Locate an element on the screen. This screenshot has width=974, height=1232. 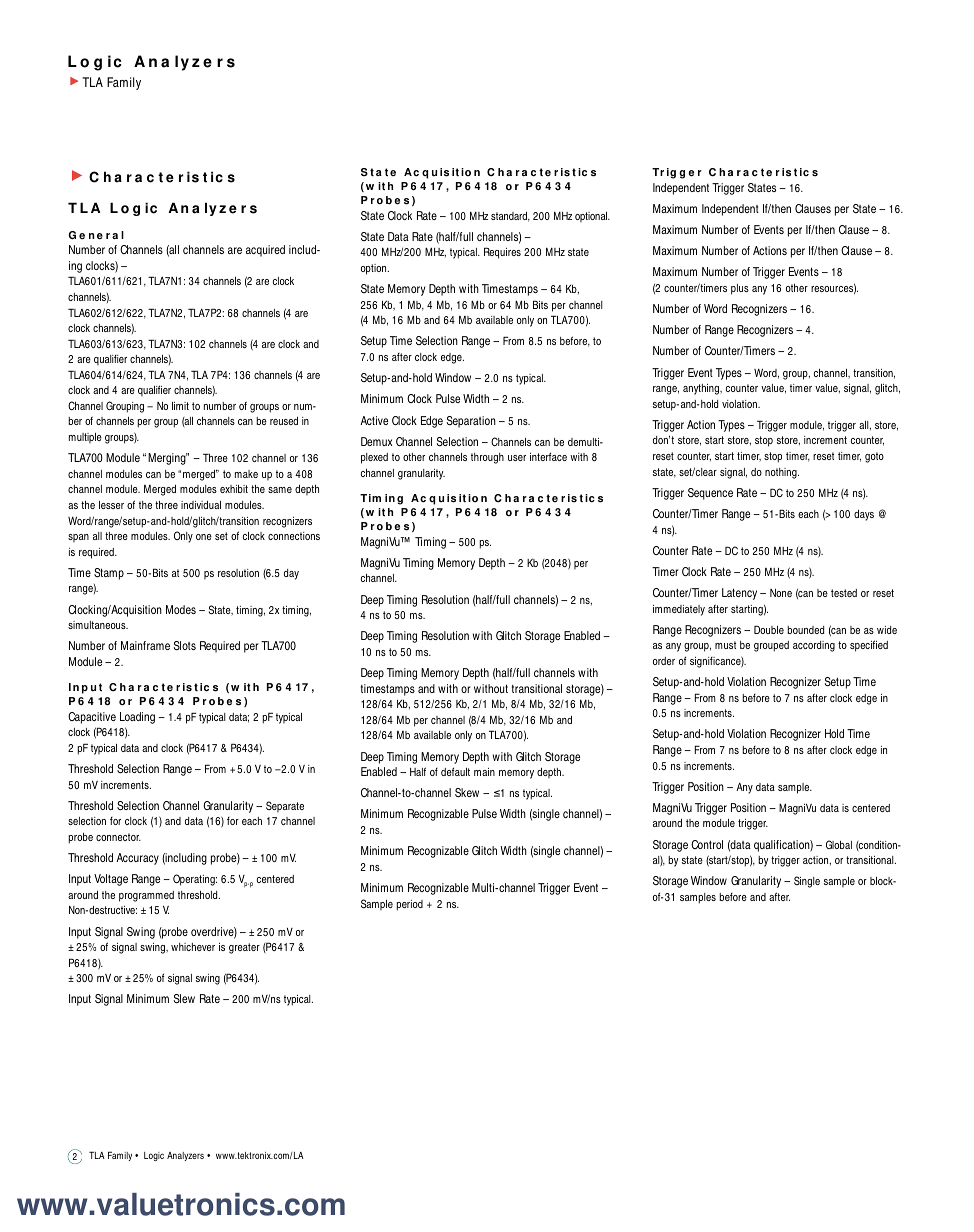
Requires is located at coordinates (502, 253).
